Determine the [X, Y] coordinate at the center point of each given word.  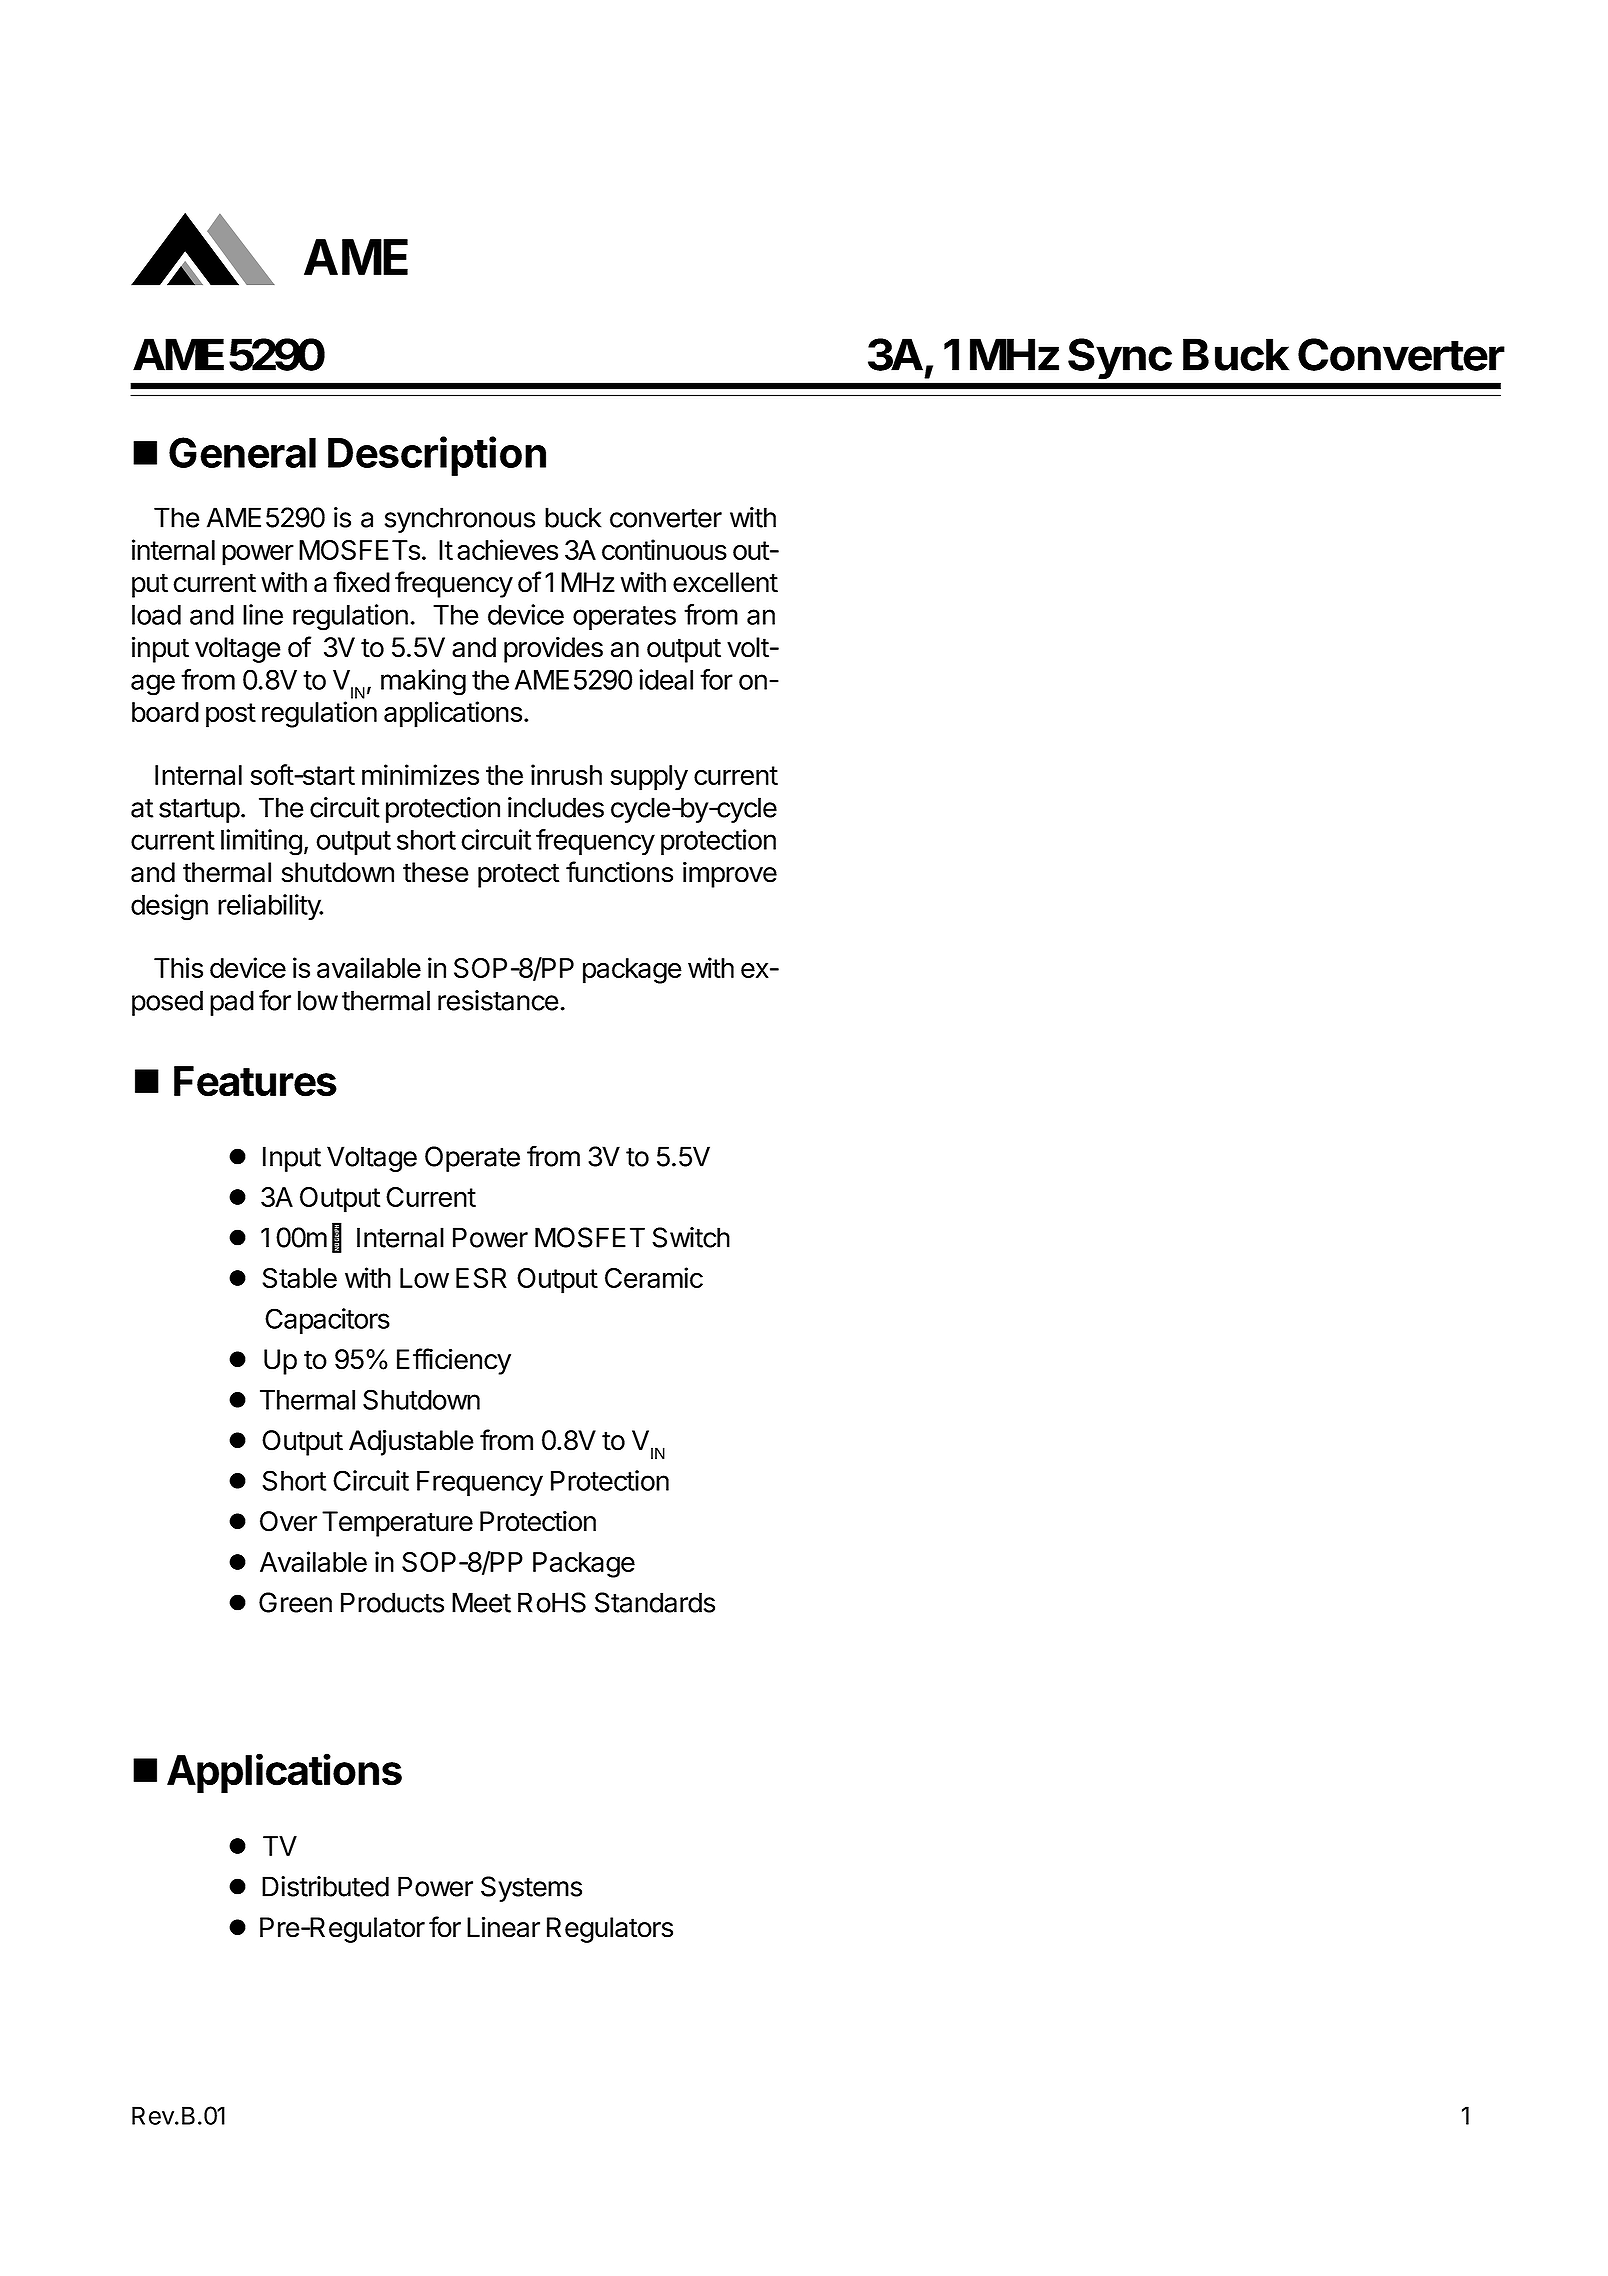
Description [437, 456]
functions [619, 872]
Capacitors [327, 1321]
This [178, 967]
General [242, 452]
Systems [531, 1889]
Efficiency [454, 1361]
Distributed [325, 1886]
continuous [664, 549]
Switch [691, 1237]
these [436, 872]
